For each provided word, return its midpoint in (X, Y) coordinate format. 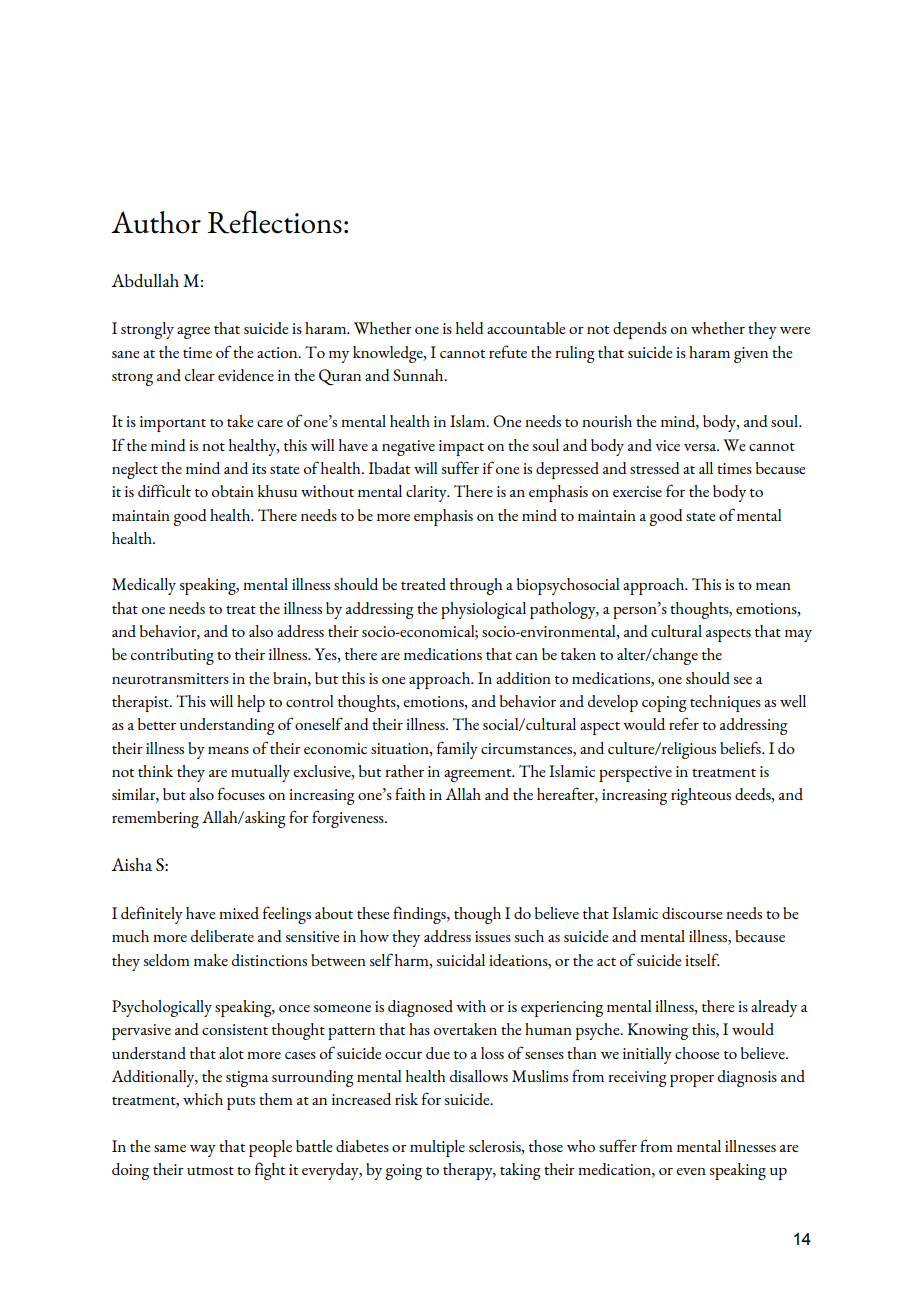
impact (461, 448)
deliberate (222, 936)
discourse (692, 913)
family (457, 750)
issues (493, 936)
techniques (725, 703)
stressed (655, 468)
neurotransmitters (170, 678)
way (203, 1151)
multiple (437, 1148)
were (795, 330)
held (470, 328)
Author (156, 222)
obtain (233, 491)
